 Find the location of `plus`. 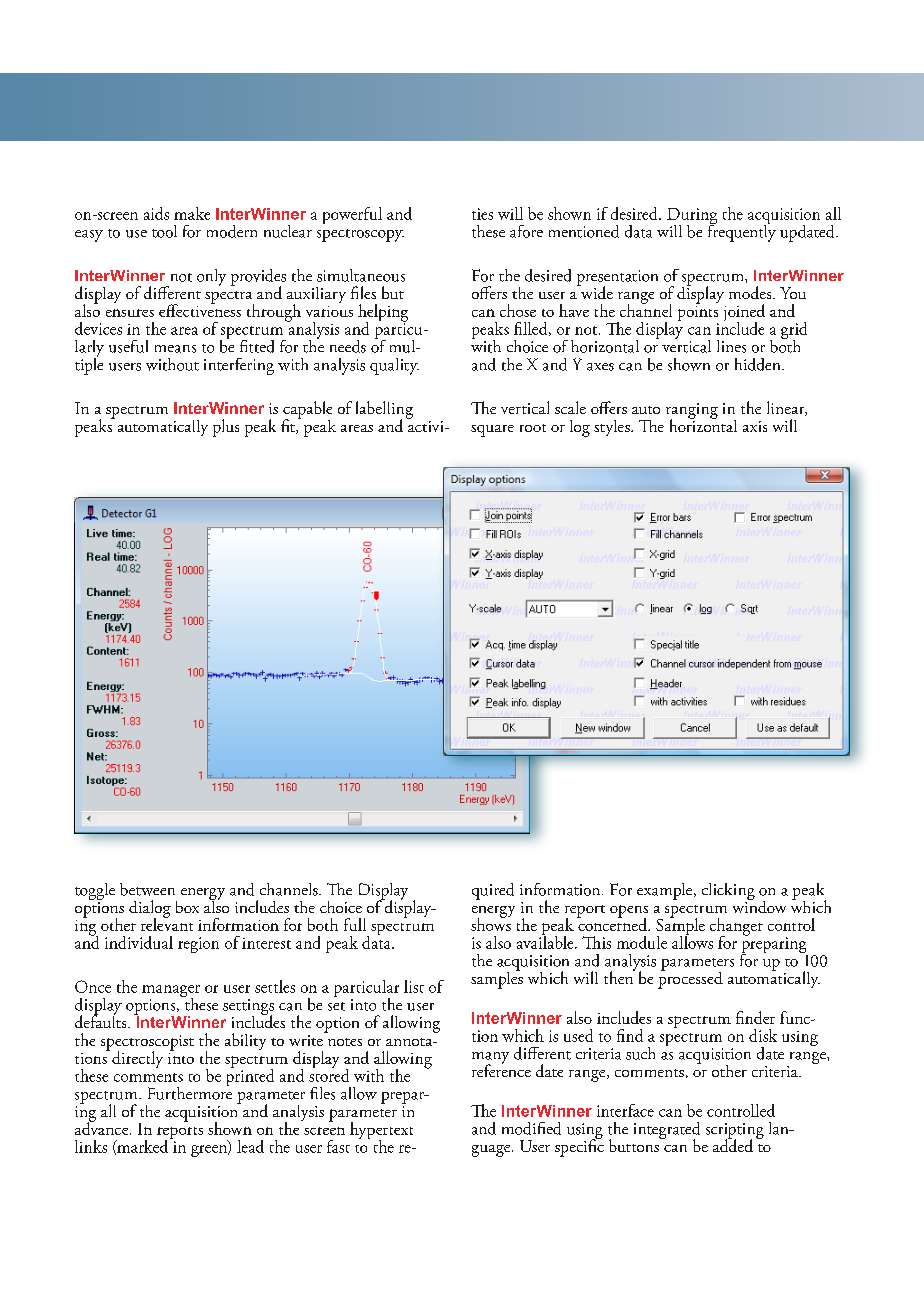

plus is located at coordinates (226, 428).
